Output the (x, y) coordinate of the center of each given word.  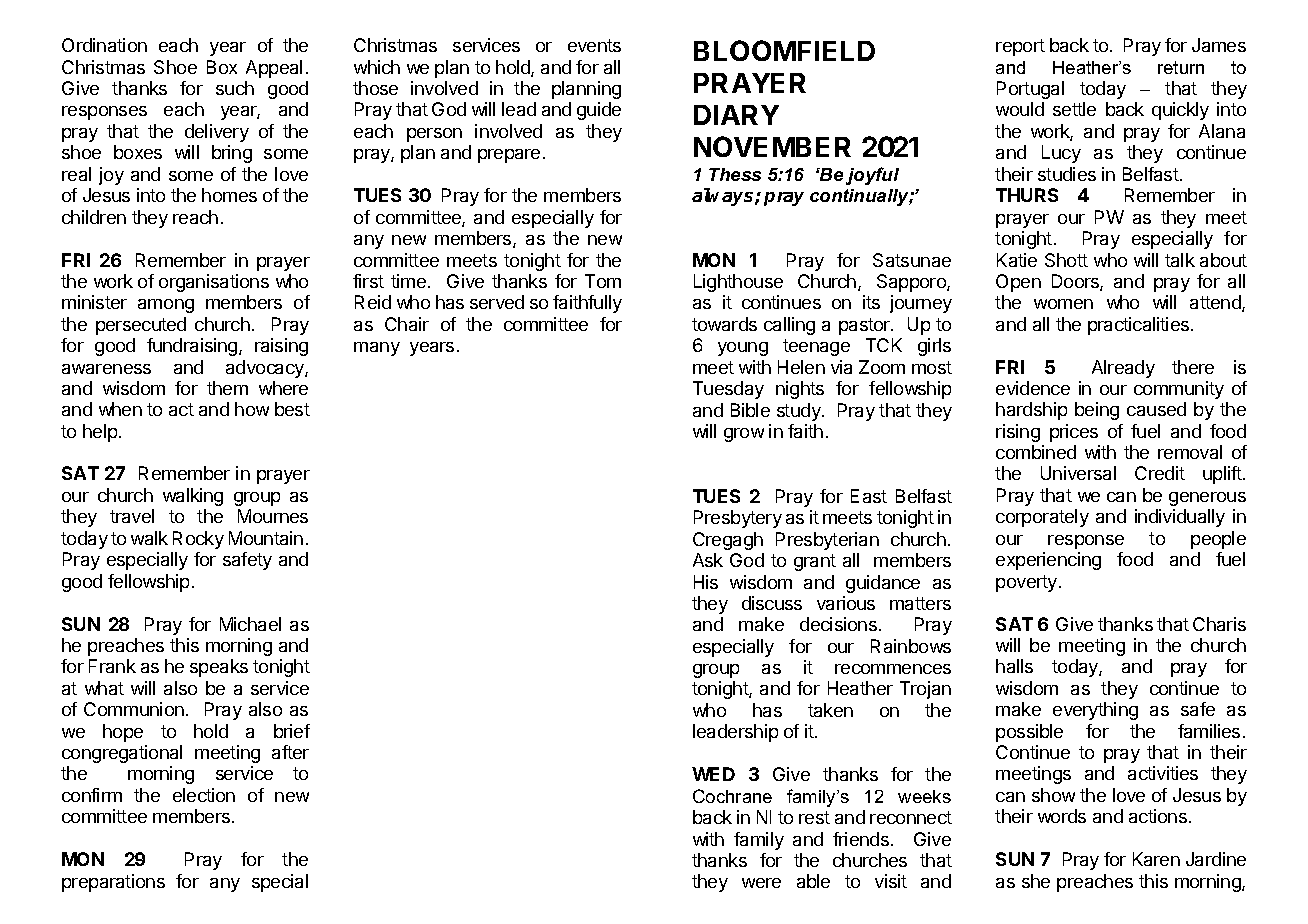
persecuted (141, 326)
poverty (1028, 583)
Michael (250, 624)
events (594, 45)
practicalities (1140, 326)
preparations (113, 883)
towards (724, 324)
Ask (708, 560)
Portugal (1030, 90)
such (235, 88)
